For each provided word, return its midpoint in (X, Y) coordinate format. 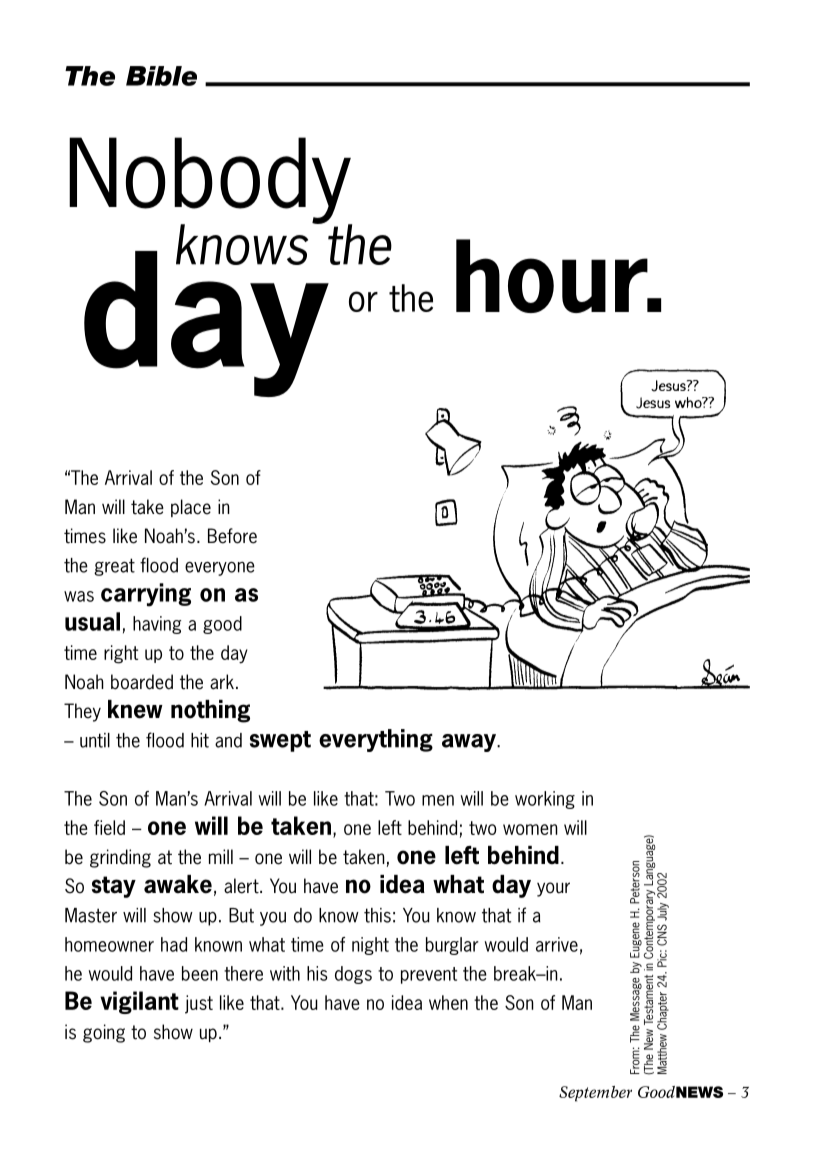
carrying (146, 595)
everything (376, 740)
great (114, 567)
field (109, 827)
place (191, 508)
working (545, 800)
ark (222, 682)
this (377, 915)
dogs (353, 975)
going (104, 1033)
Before (232, 536)
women (530, 829)
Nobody (210, 182)
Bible (161, 76)
